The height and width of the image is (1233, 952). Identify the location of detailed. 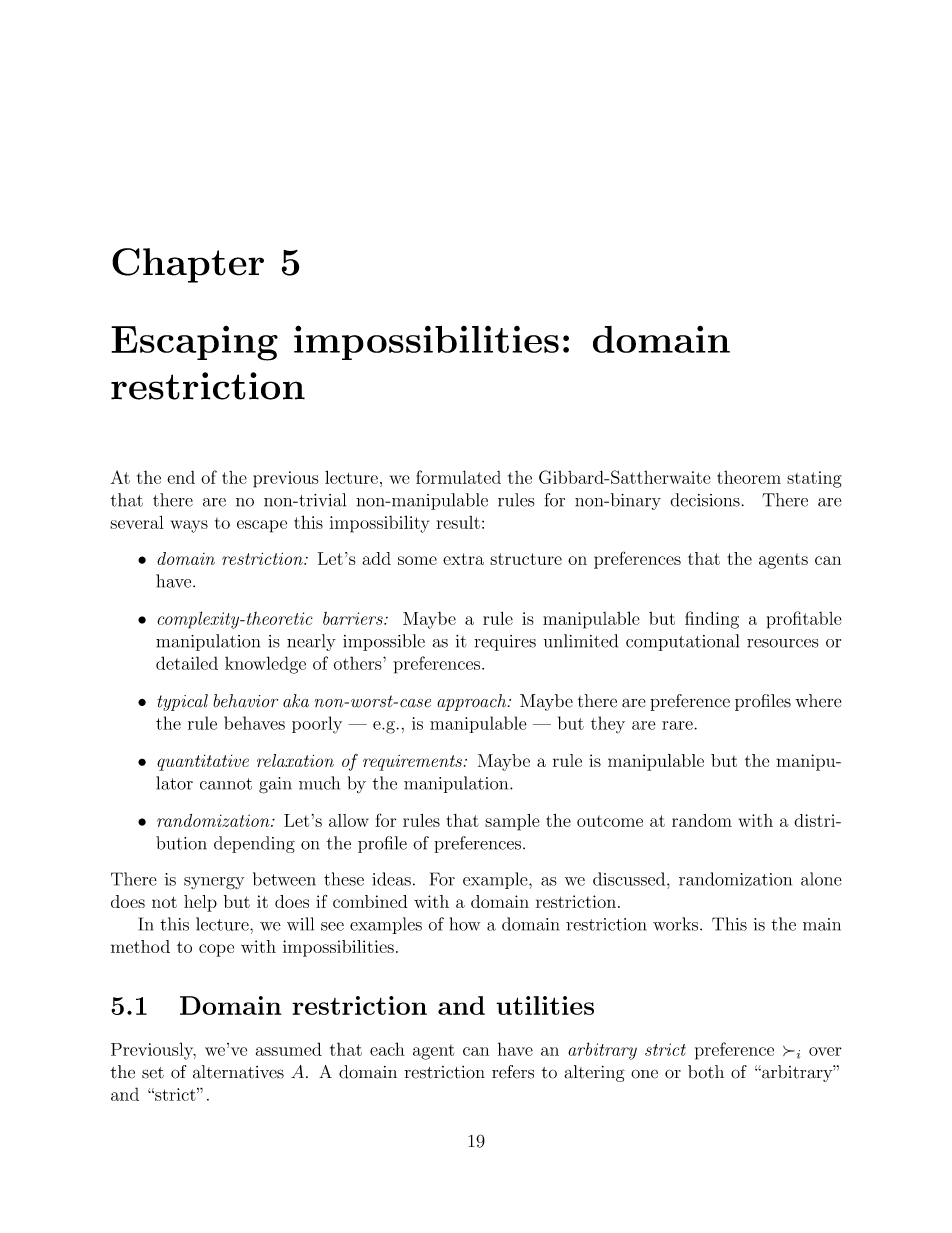
(187, 663).
